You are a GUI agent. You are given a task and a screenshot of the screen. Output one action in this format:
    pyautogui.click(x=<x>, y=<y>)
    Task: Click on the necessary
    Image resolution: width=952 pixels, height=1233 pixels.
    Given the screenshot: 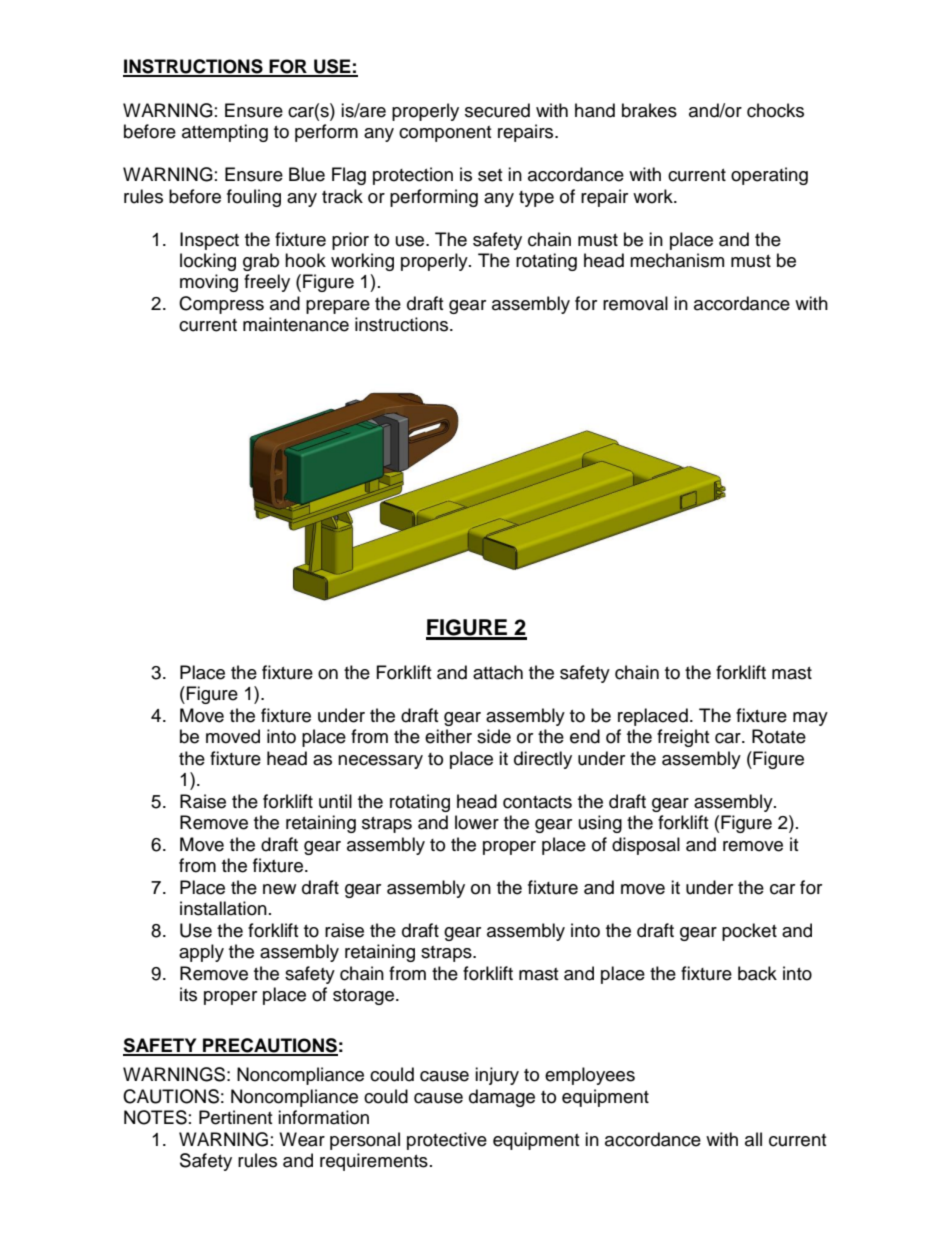 What is the action you would take?
    pyautogui.click(x=380, y=762)
